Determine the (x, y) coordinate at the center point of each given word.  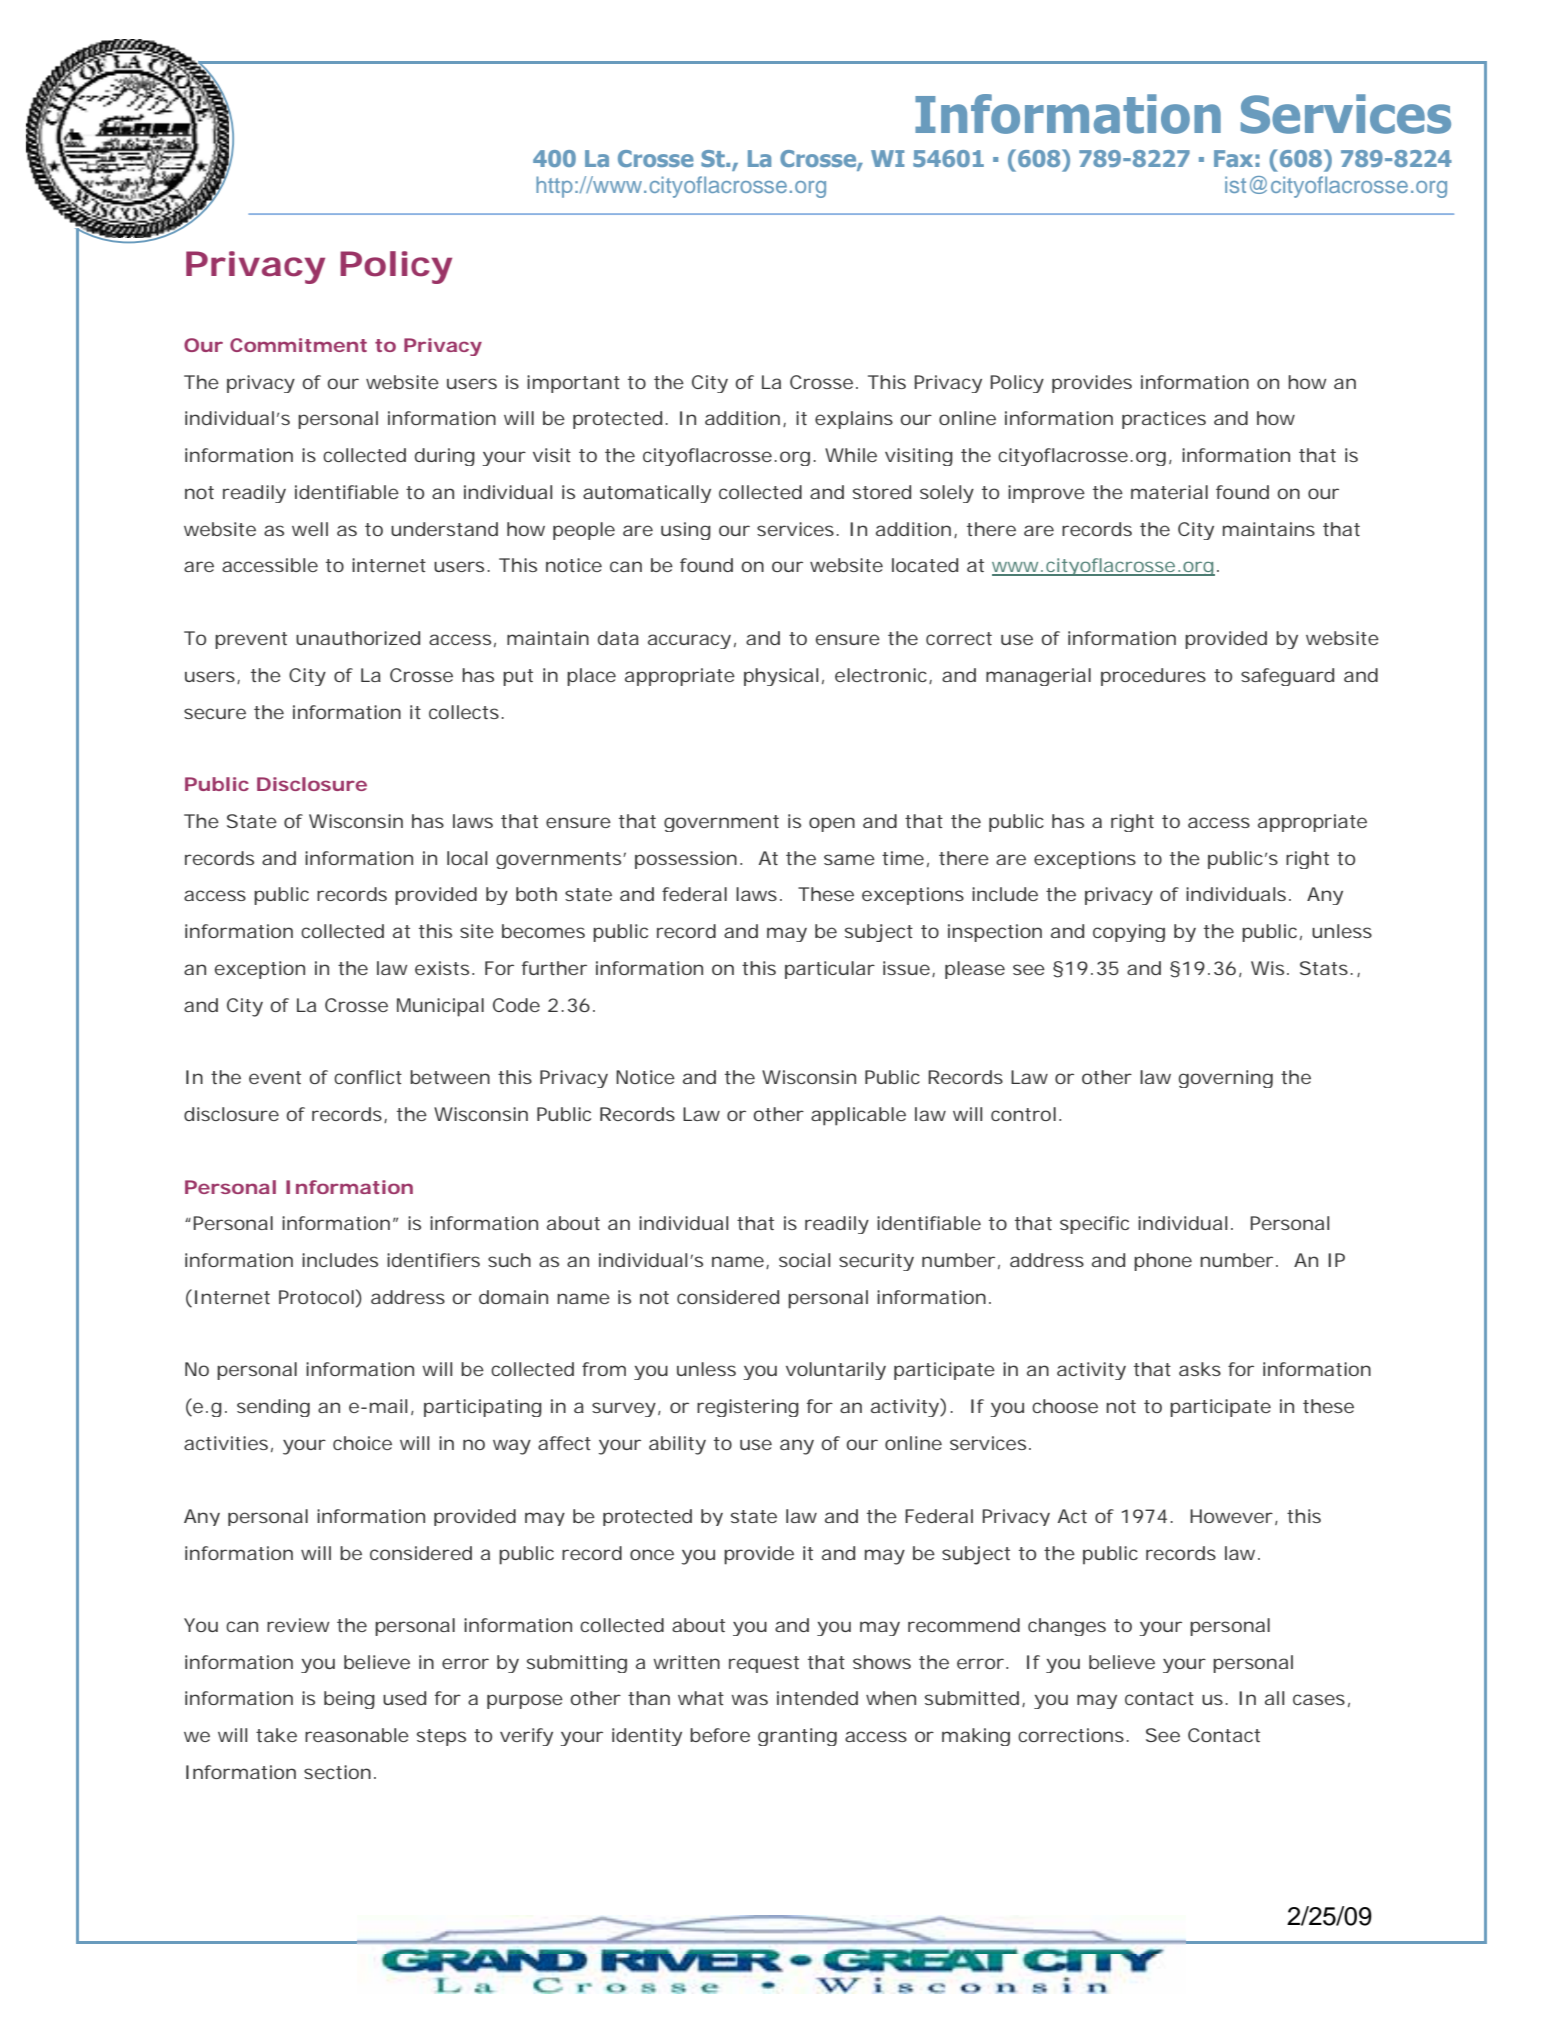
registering (748, 1408)
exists (442, 968)
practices (1164, 420)
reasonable (357, 1735)
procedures (1153, 677)
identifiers (433, 1260)
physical (781, 677)
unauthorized (358, 638)
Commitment (298, 345)
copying (1129, 933)
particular (830, 970)
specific (1094, 1225)
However (1231, 1516)
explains (854, 420)
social (805, 1260)
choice (362, 1443)
